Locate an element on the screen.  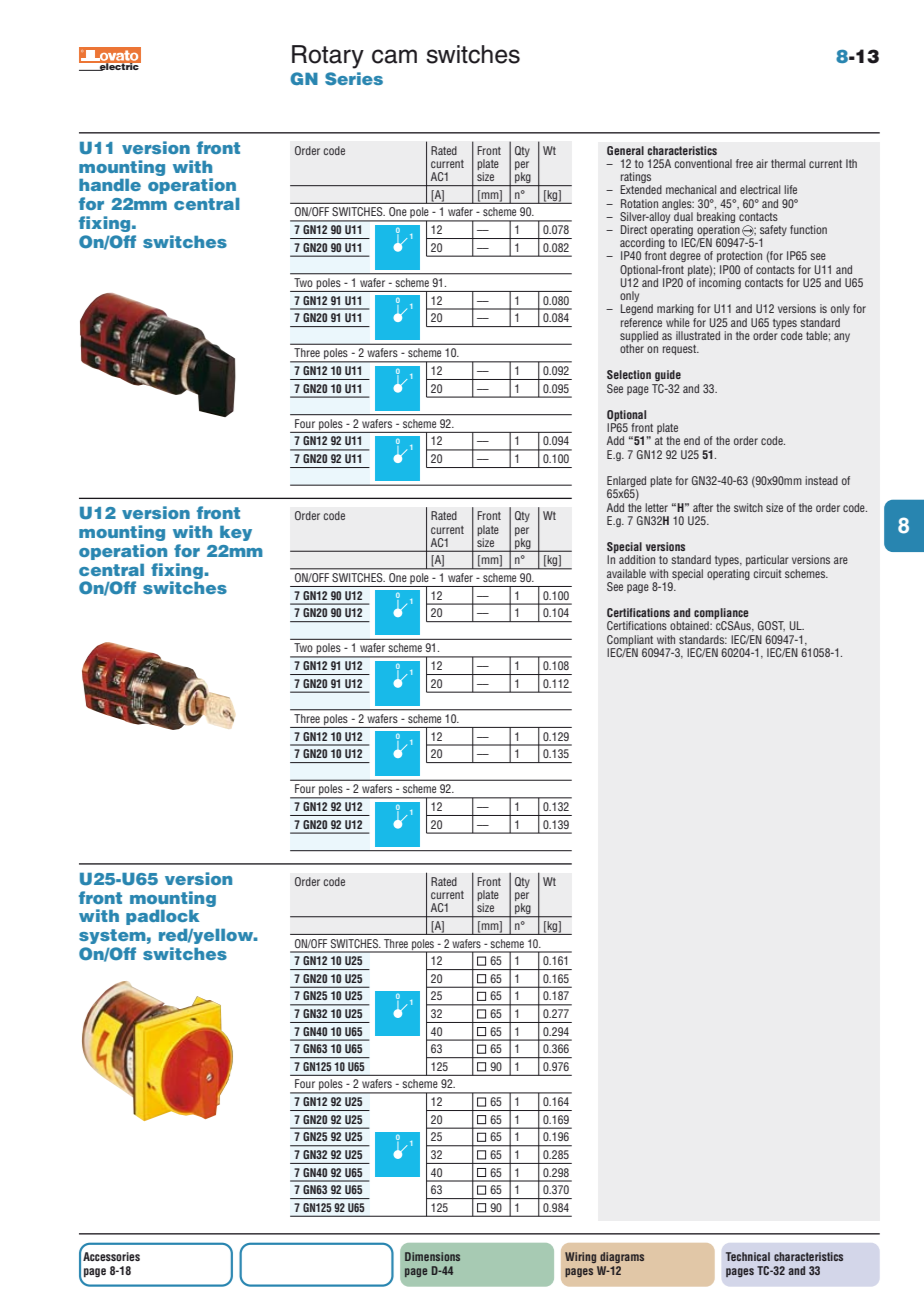
Technical is located at coordinates (748, 1256).
